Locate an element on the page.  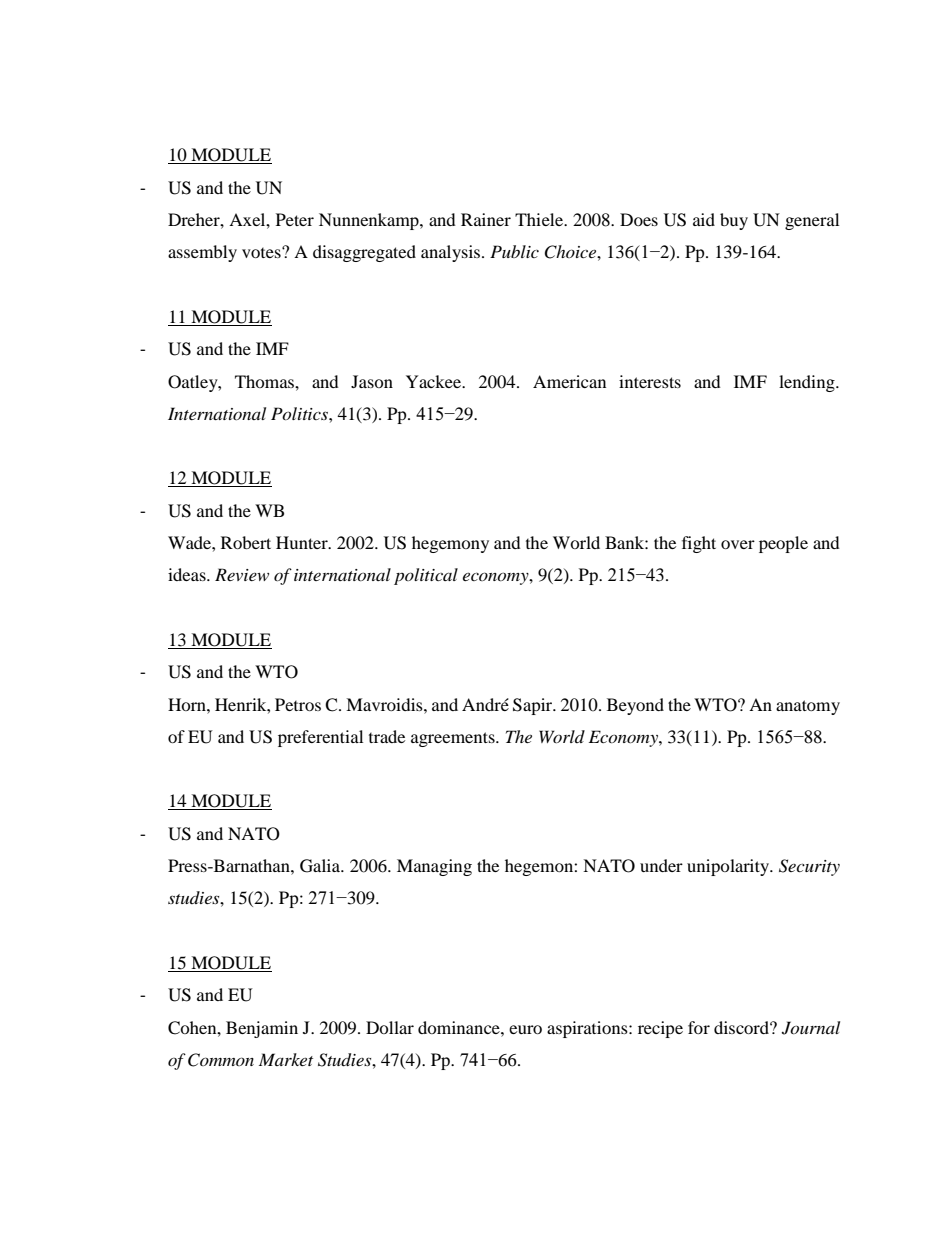
Review is located at coordinates (242, 574).
